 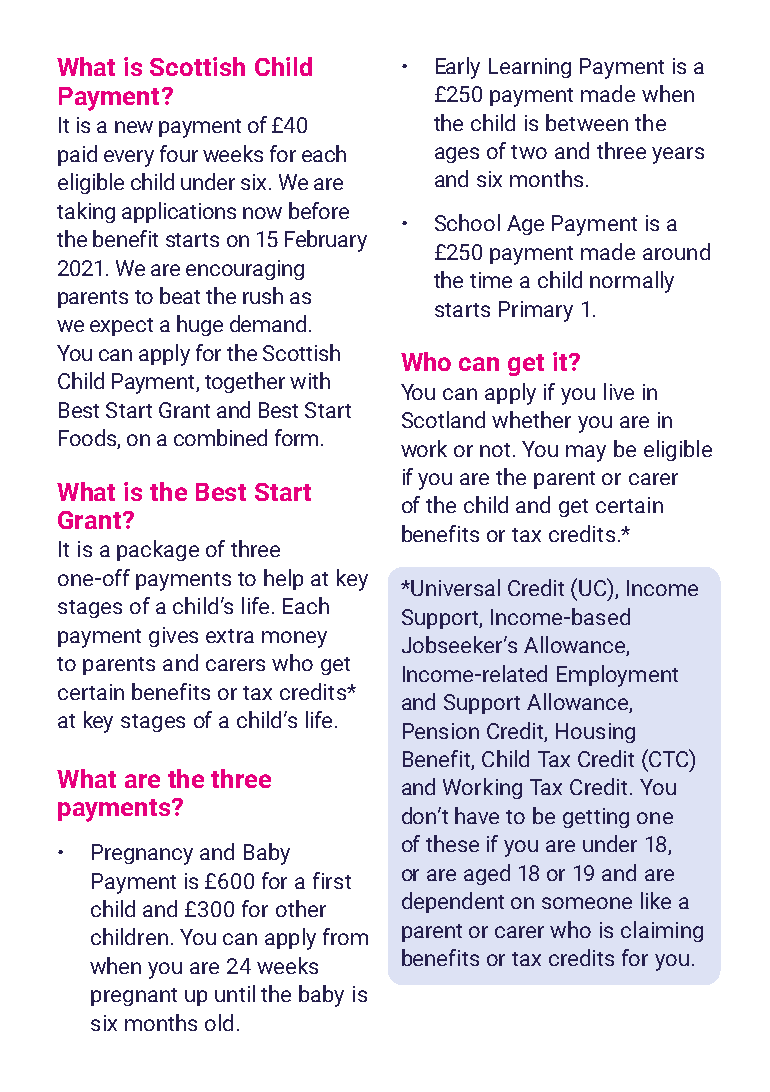 I want to click on package, so click(x=158, y=550).
